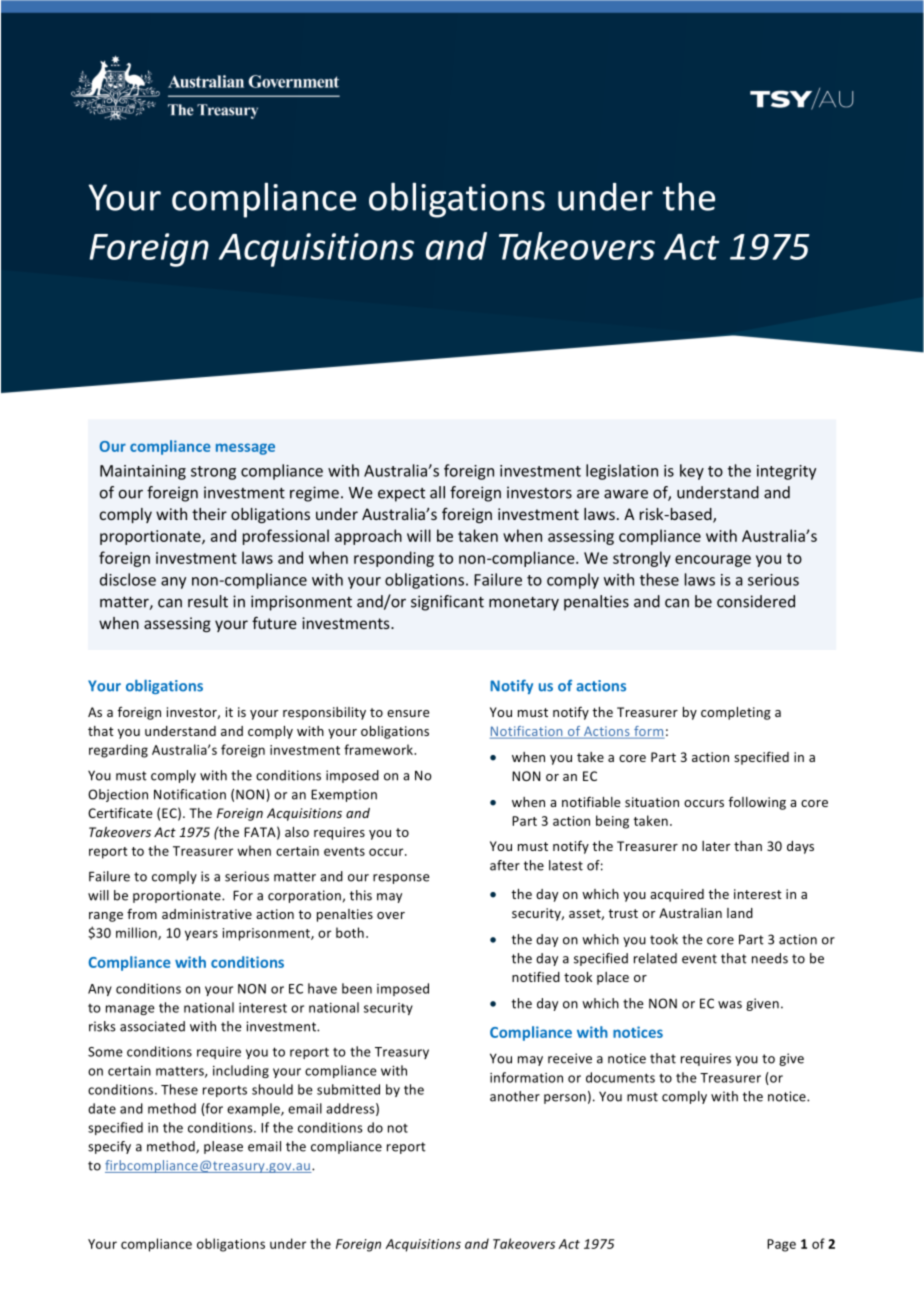 Image resolution: width=924 pixels, height=1308 pixels. Describe the element at coordinates (120, 812) in the page. I see `Certificate` at that location.
